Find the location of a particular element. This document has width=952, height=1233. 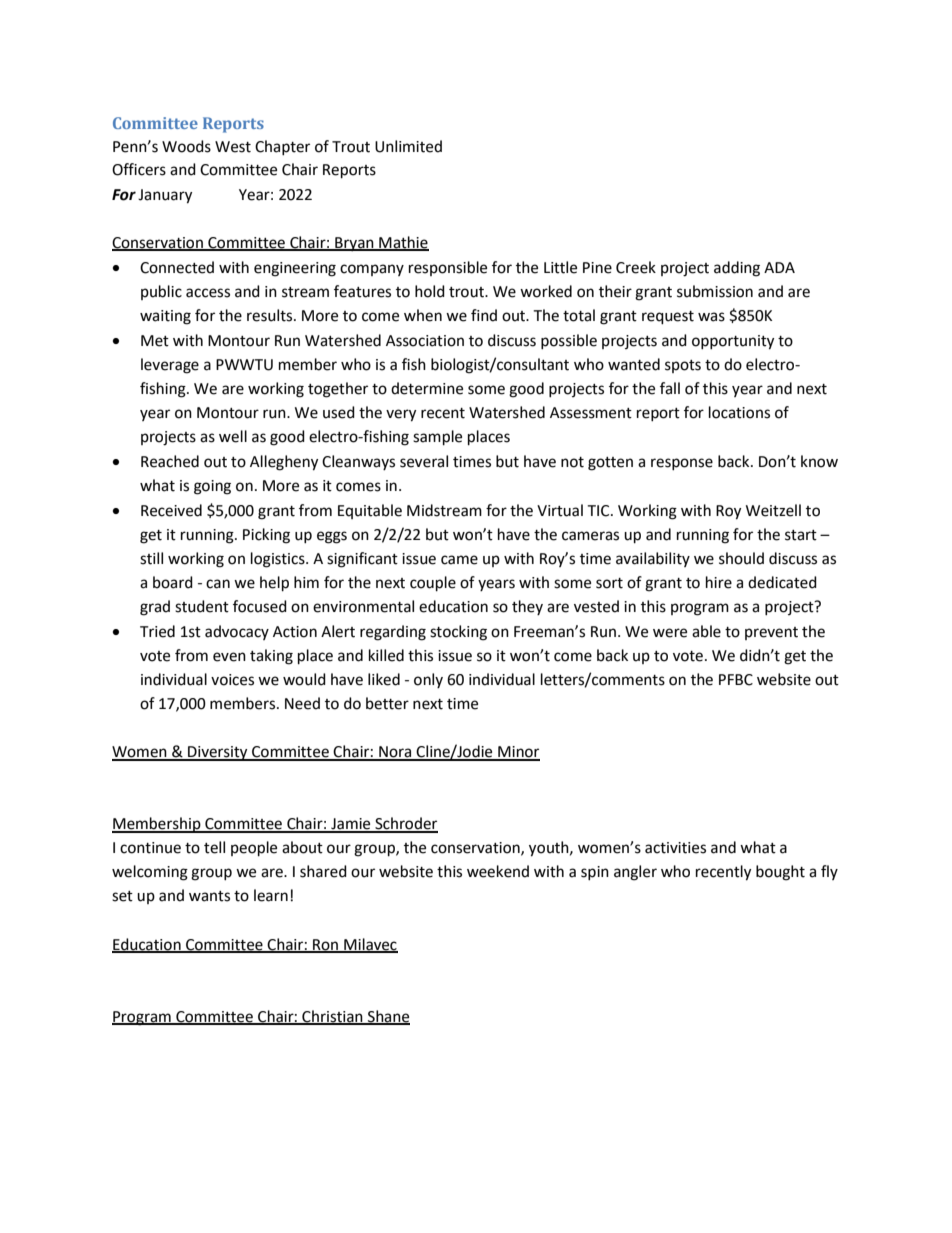

Woods is located at coordinates (186, 146).
